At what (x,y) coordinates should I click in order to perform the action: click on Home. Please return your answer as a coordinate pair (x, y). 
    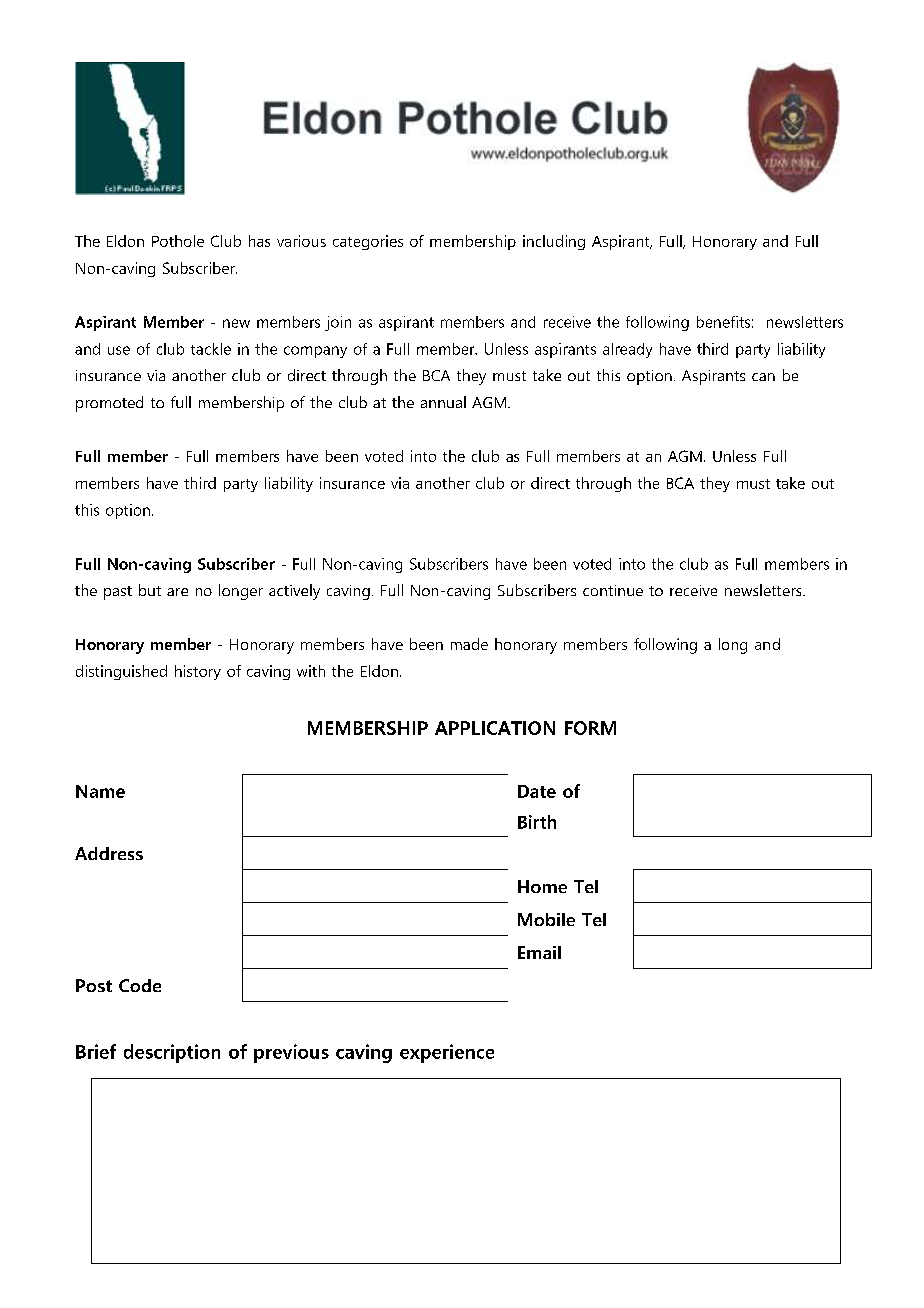
    Looking at the image, I should click on (542, 886).
